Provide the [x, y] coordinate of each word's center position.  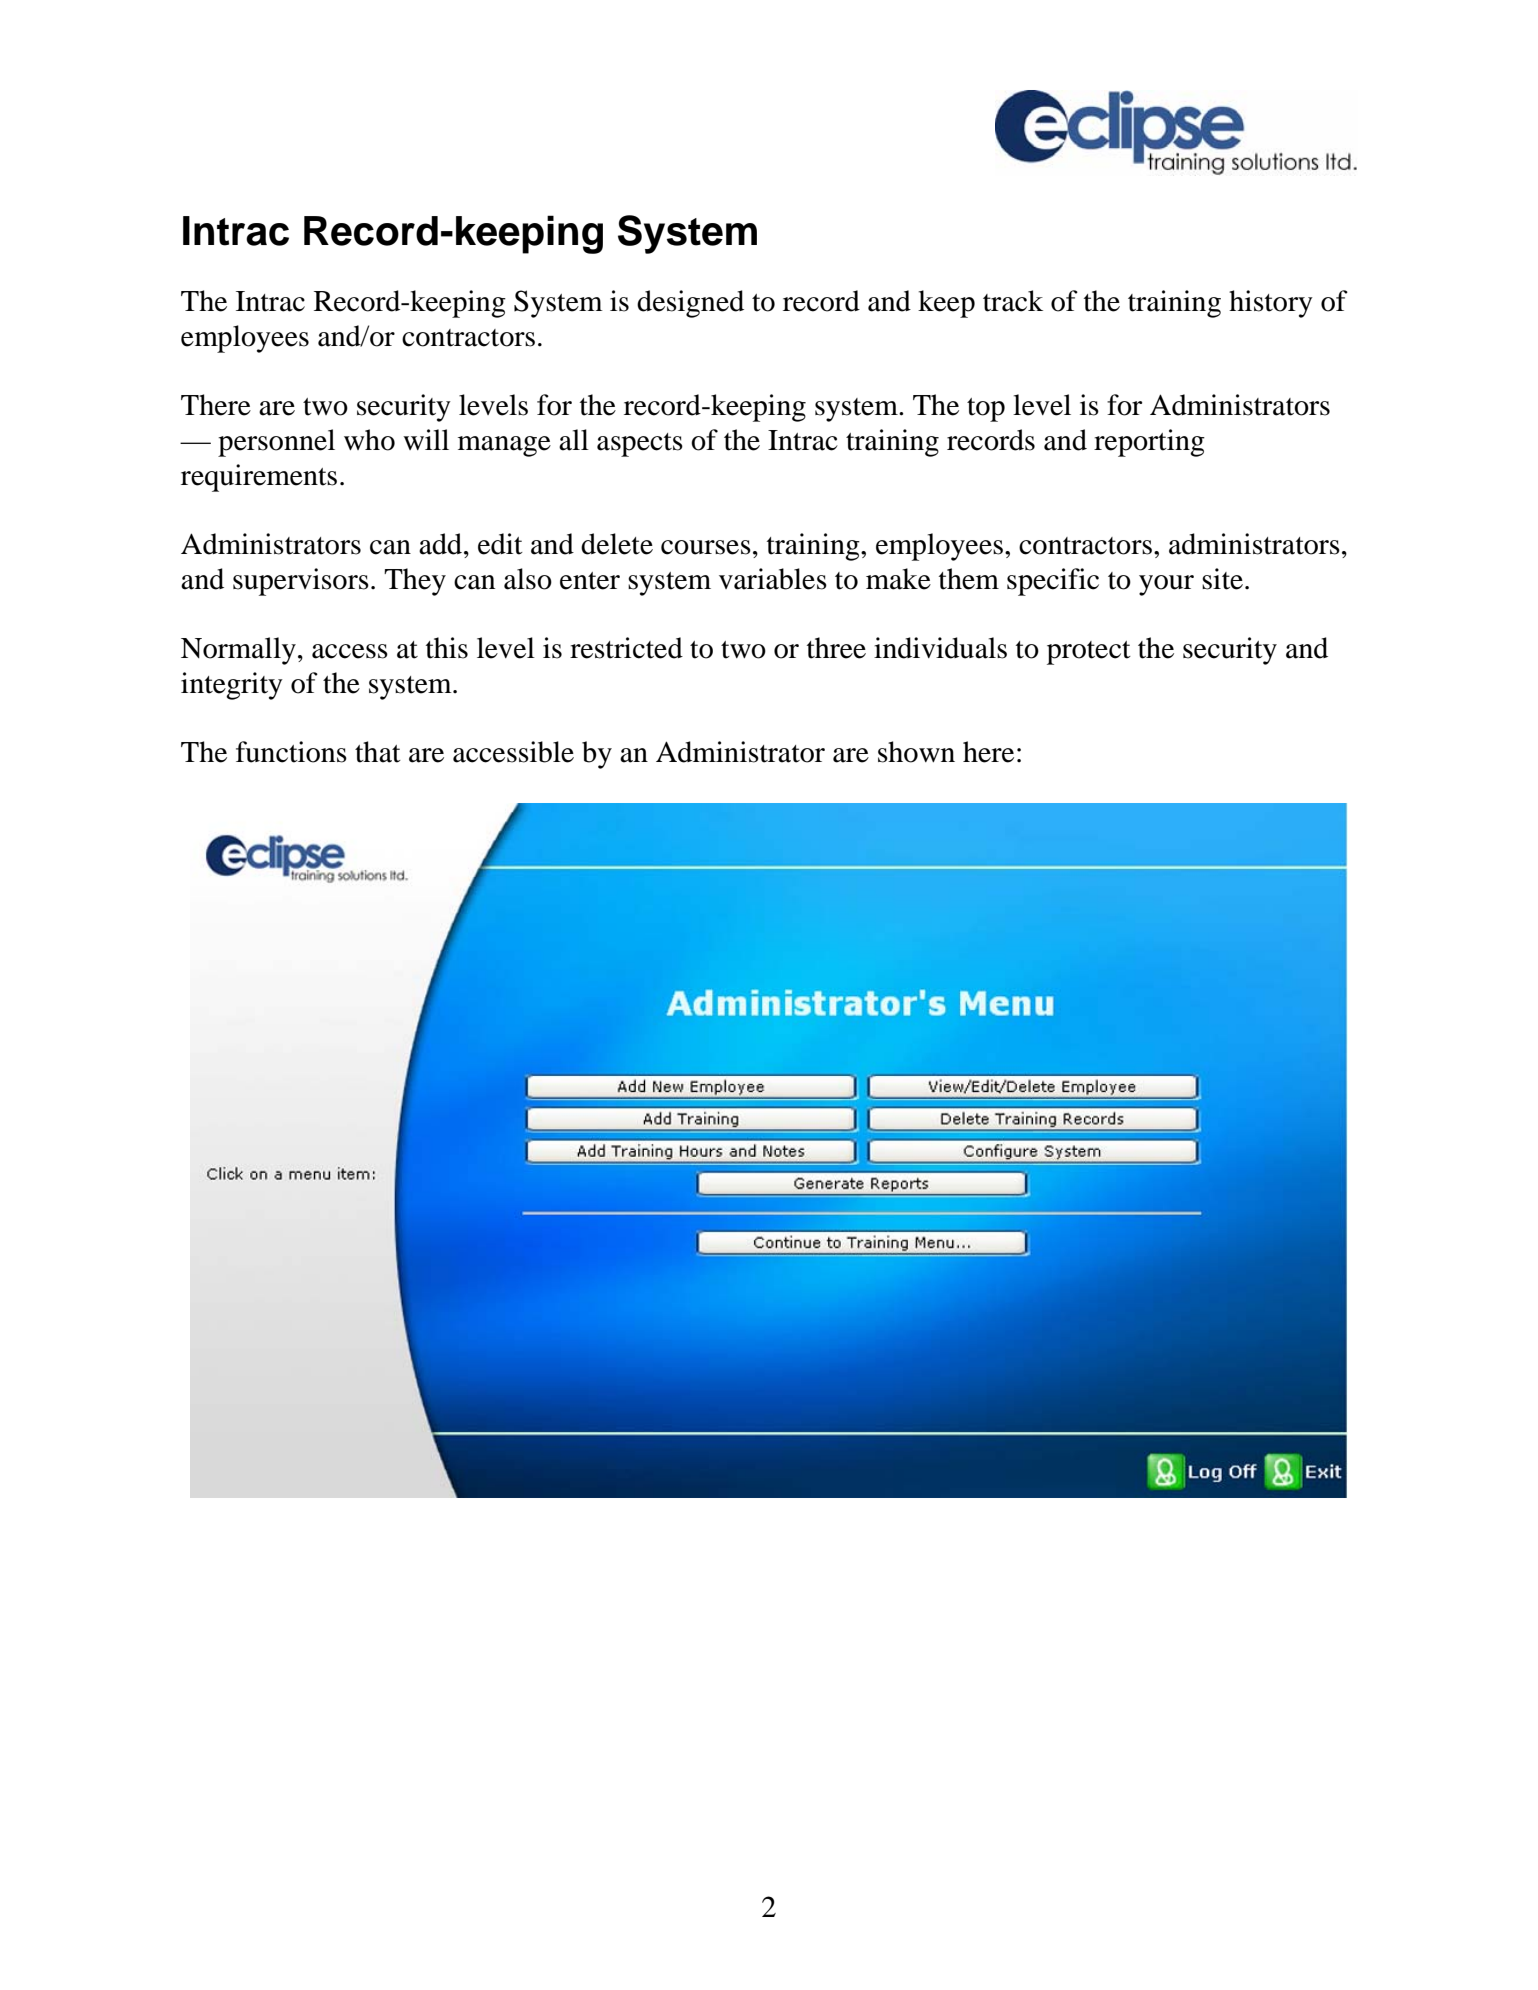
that [378, 752]
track [1013, 301]
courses [706, 547]
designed [690, 304]
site [1222, 579]
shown [916, 752]
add [442, 544]
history [1271, 304]
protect [1089, 653]
